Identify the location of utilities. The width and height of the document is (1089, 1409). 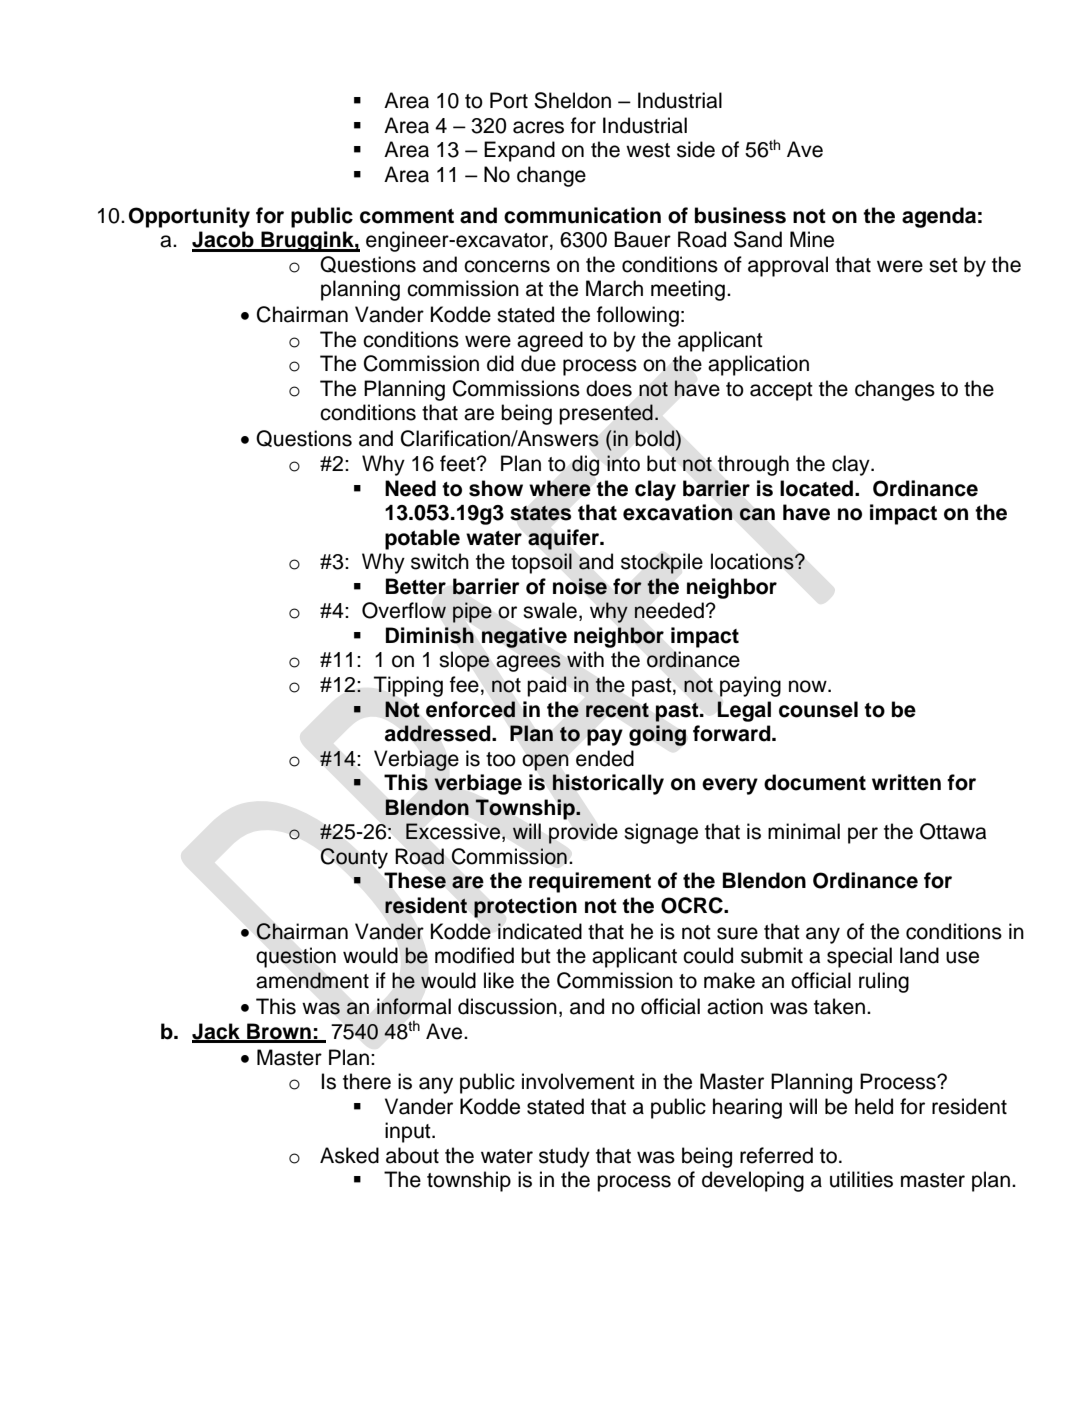
(861, 1179).
